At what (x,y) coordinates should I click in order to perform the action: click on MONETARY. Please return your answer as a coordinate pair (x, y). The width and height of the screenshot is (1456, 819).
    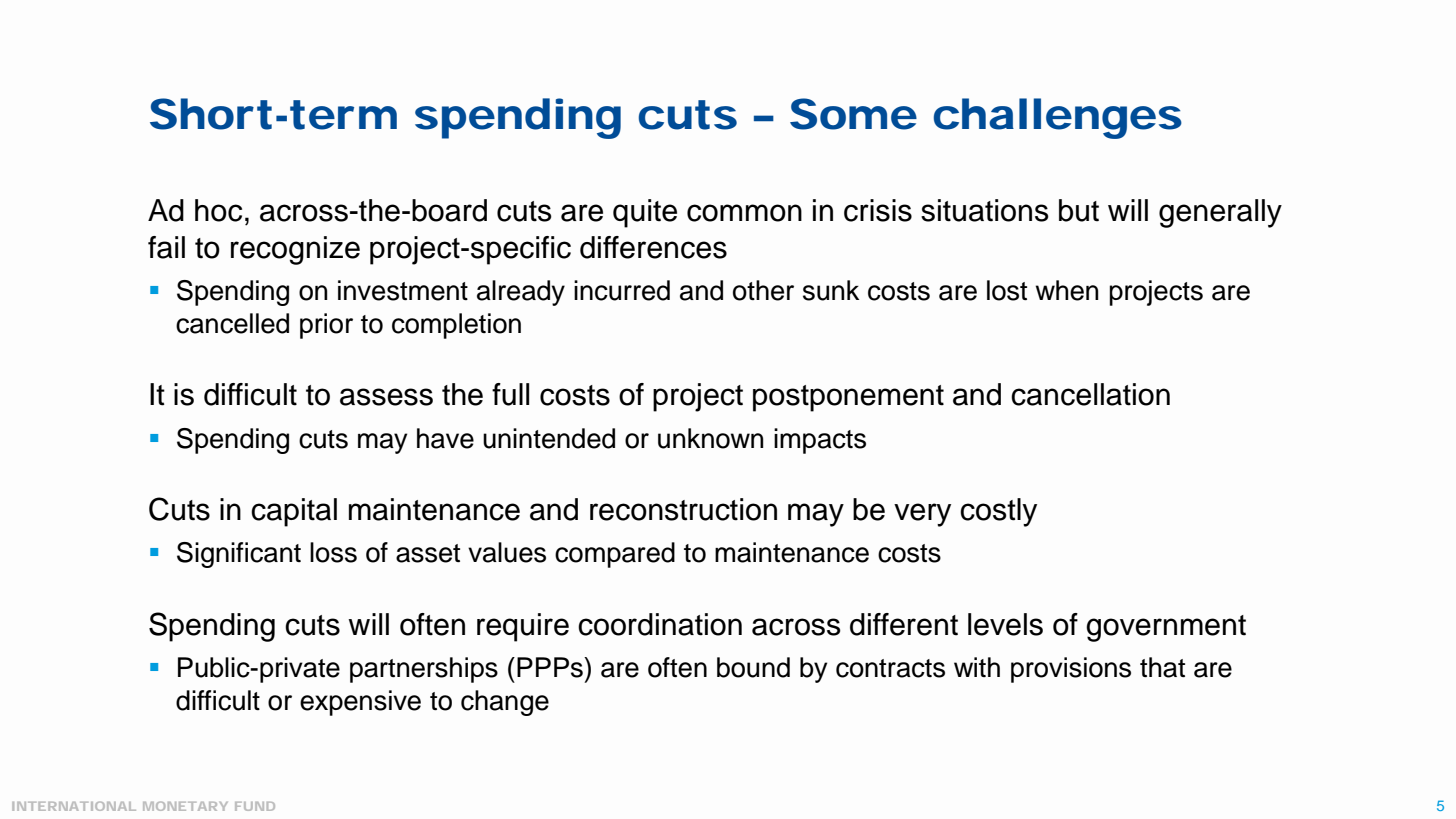
    Looking at the image, I should click on (185, 806).
